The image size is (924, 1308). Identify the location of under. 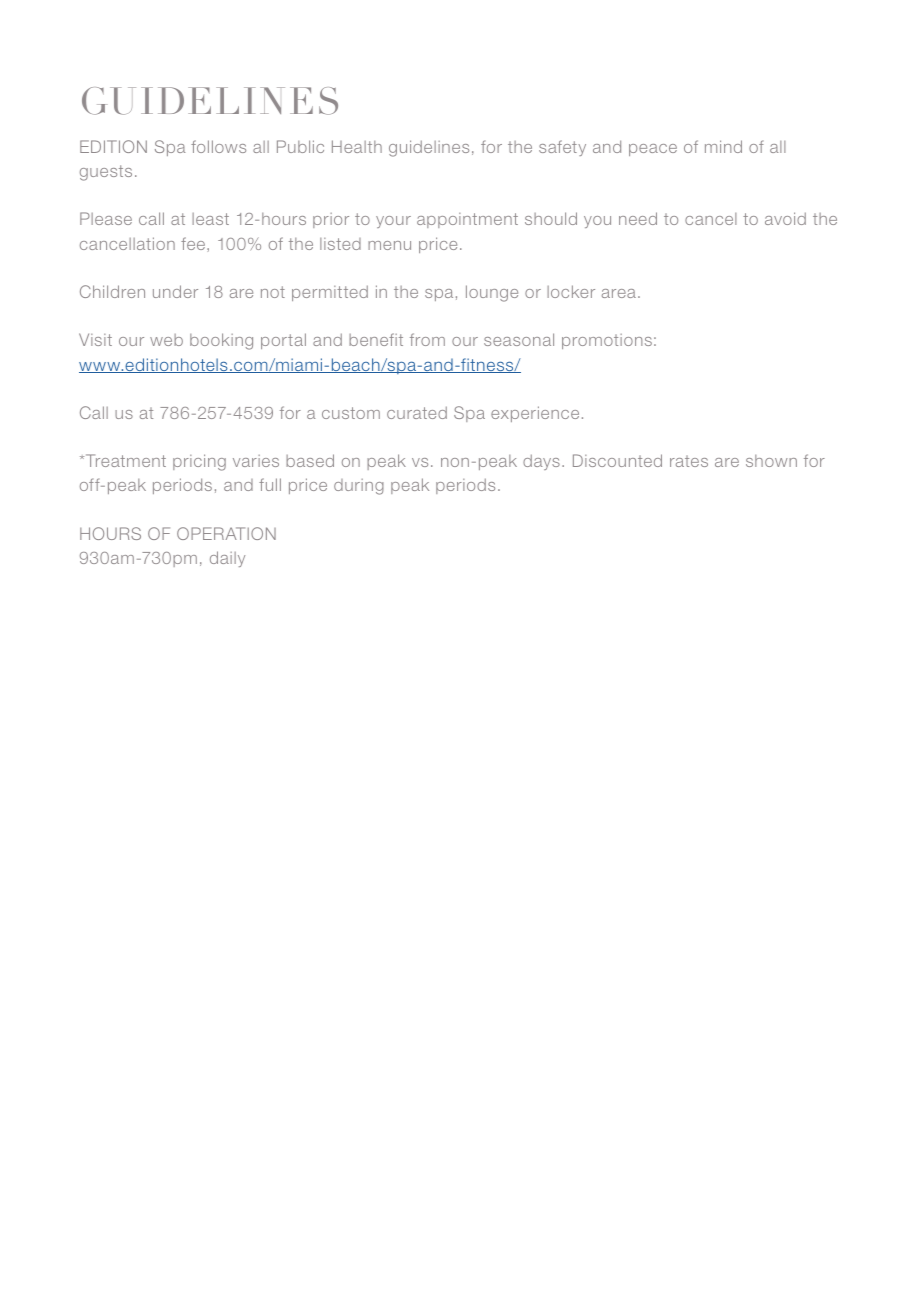
(175, 291).
